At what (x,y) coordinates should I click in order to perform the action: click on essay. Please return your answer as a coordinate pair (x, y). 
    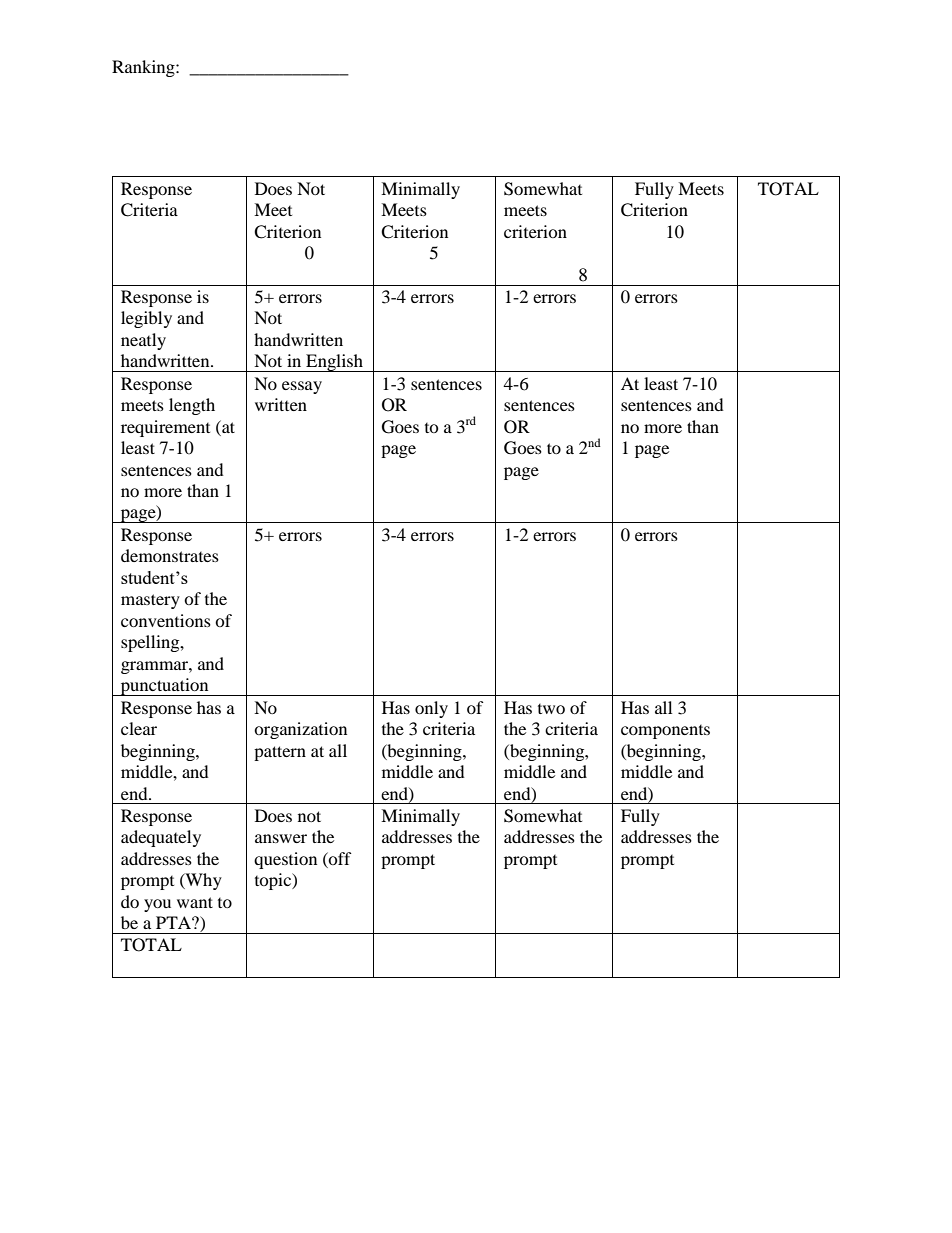
    Looking at the image, I should click on (302, 387).
